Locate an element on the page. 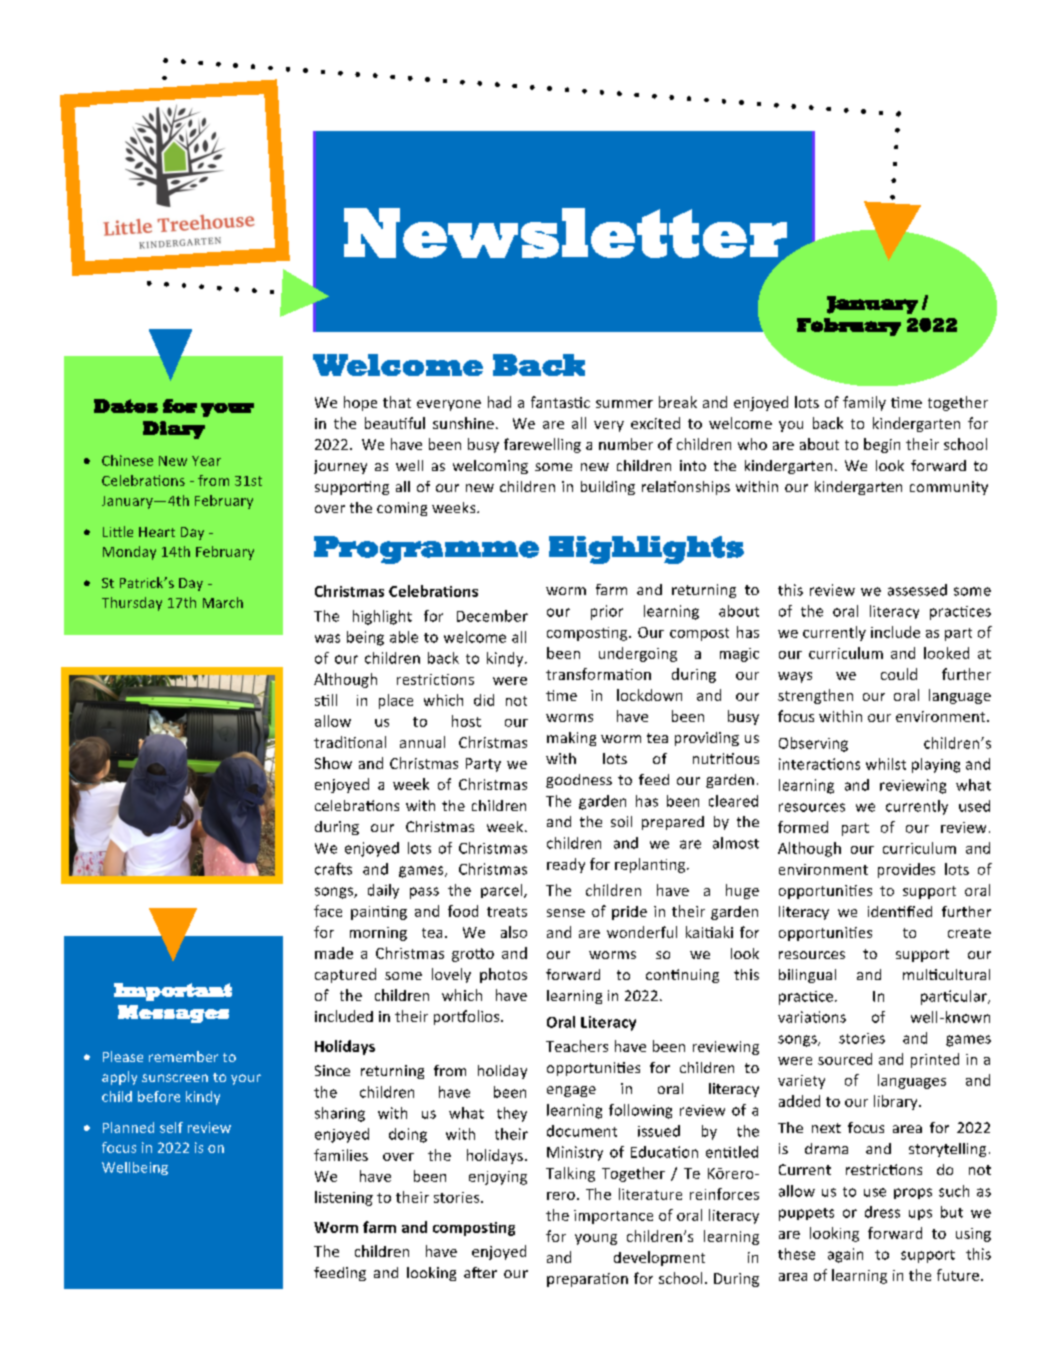  Teachers is located at coordinates (577, 1046).
